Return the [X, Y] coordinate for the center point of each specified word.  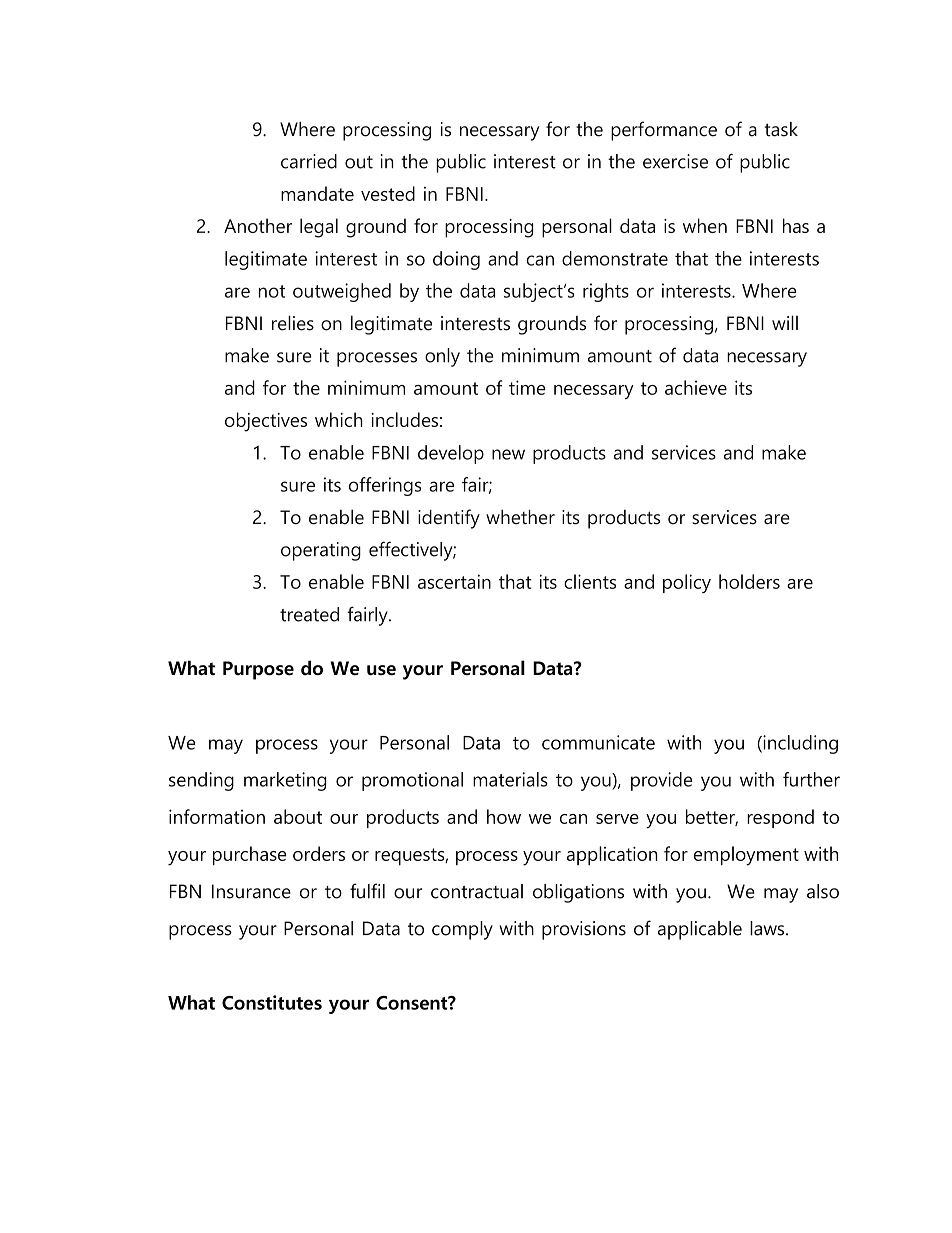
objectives [266, 422]
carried [309, 161]
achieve [696, 387]
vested [388, 193]
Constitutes [272, 1002]
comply [462, 930]
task [781, 129]
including [799, 744]
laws [768, 928]
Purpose [258, 670]
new [508, 454]
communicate [598, 742]
